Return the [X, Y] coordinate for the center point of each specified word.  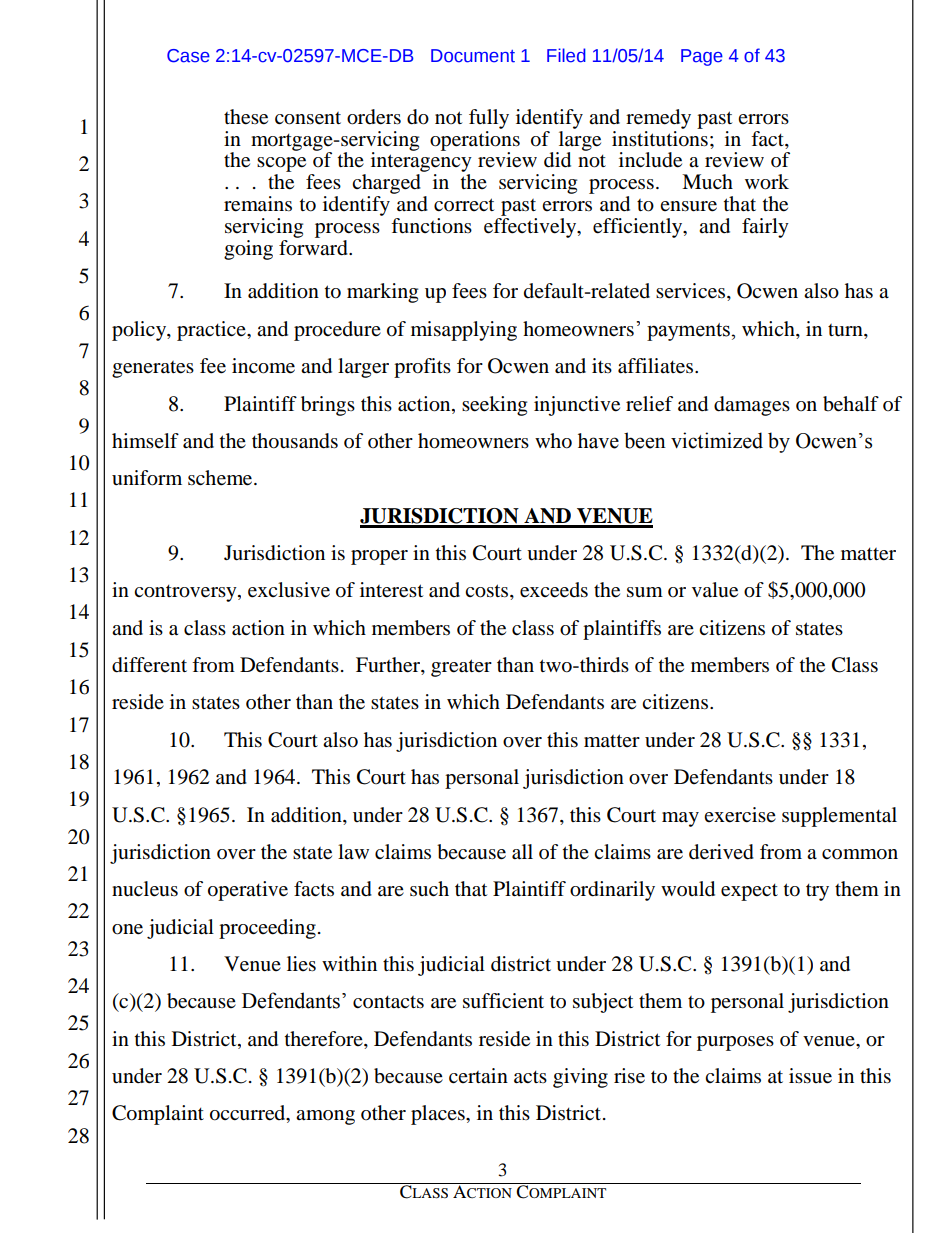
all [522, 852]
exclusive [289, 590]
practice [212, 331]
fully [489, 119]
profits [422, 368]
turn [846, 330]
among [325, 1117]
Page [702, 57]
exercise [740, 815]
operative [248, 891]
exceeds [554, 590]
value [715, 590]
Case [188, 56]
